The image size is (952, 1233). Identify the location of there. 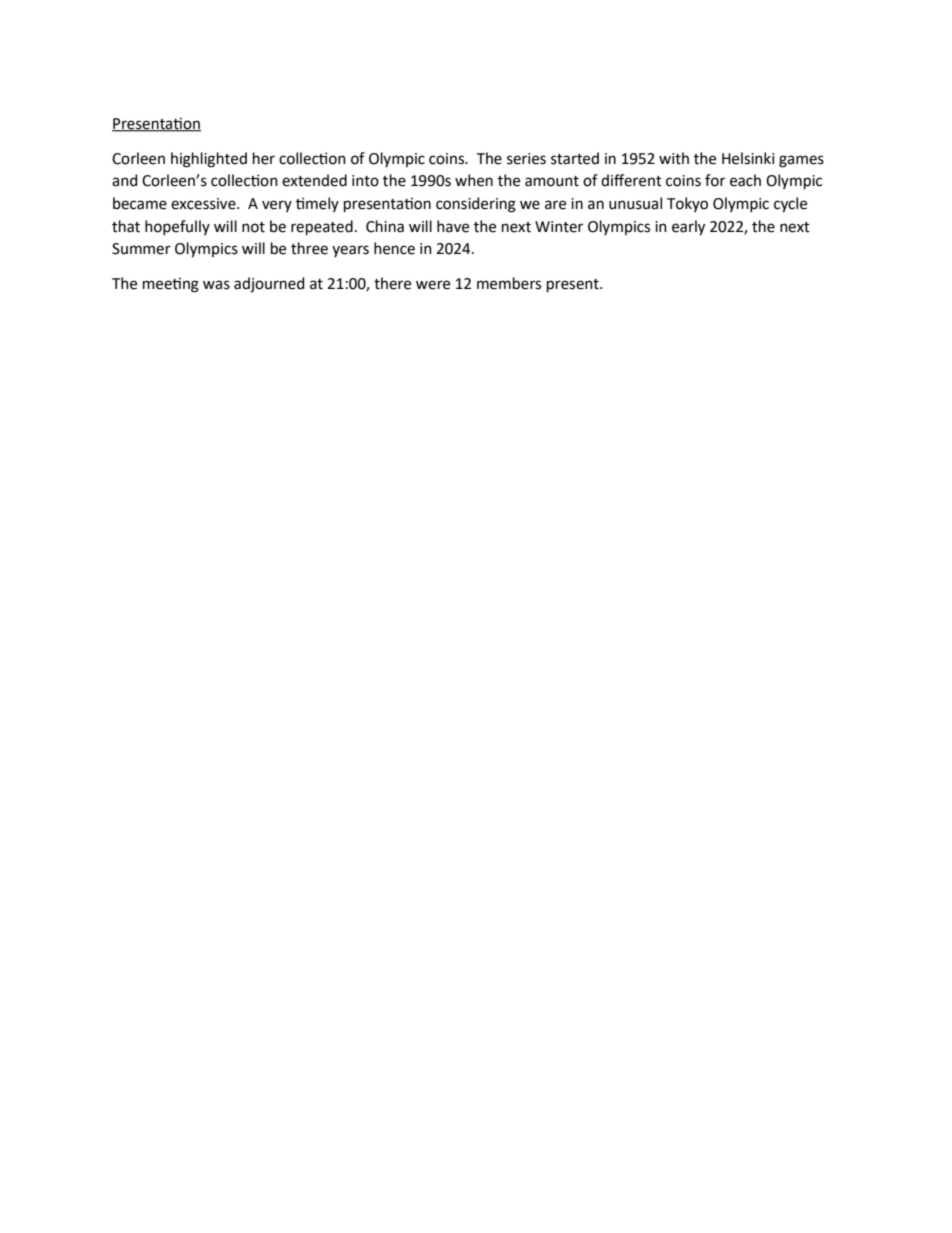
(392, 283).
